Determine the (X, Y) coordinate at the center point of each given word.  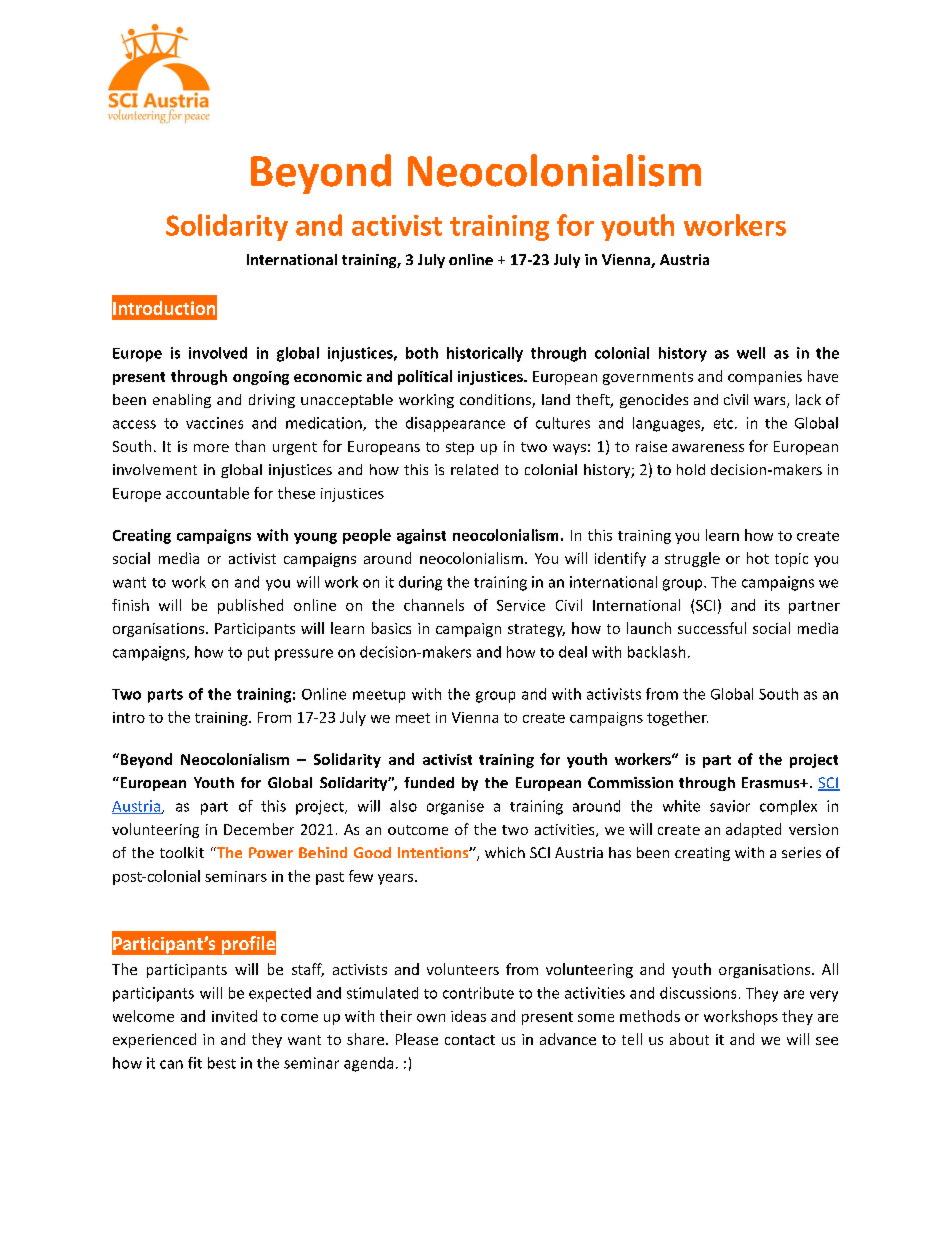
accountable (207, 493)
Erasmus (772, 782)
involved (218, 353)
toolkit (182, 852)
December (259, 829)
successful (712, 628)
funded (429, 782)
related (474, 469)
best (222, 1063)
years (397, 879)
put (258, 654)
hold (691, 469)
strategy (536, 630)
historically (485, 354)
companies (765, 378)
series (801, 852)
